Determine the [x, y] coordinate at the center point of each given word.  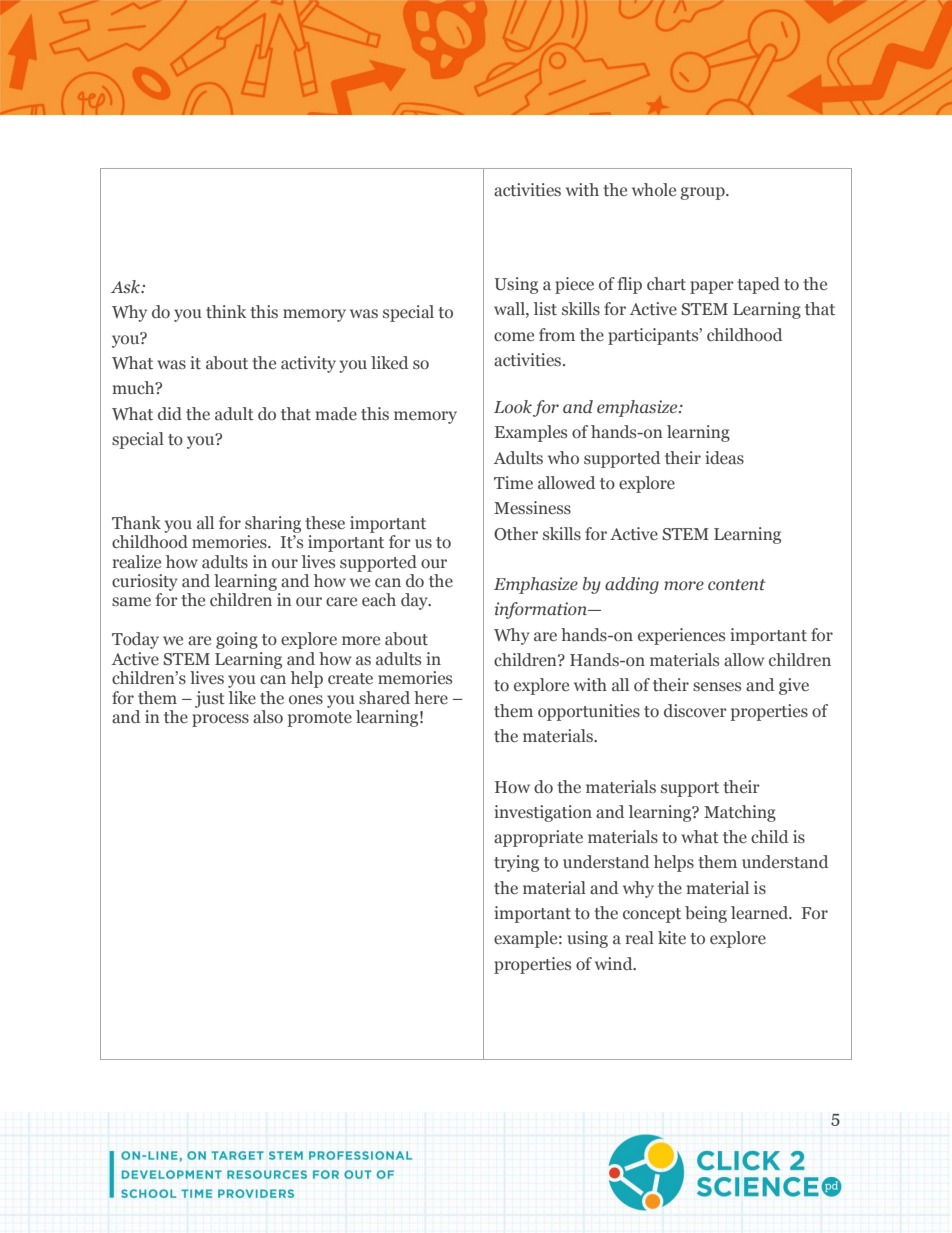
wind [615, 963]
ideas [724, 458]
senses [717, 687]
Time [513, 483]
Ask [126, 287]
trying [516, 863]
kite [672, 938]
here [431, 697]
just [210, 699]
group [703, 193]
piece [574, 285]
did [170, 413]
